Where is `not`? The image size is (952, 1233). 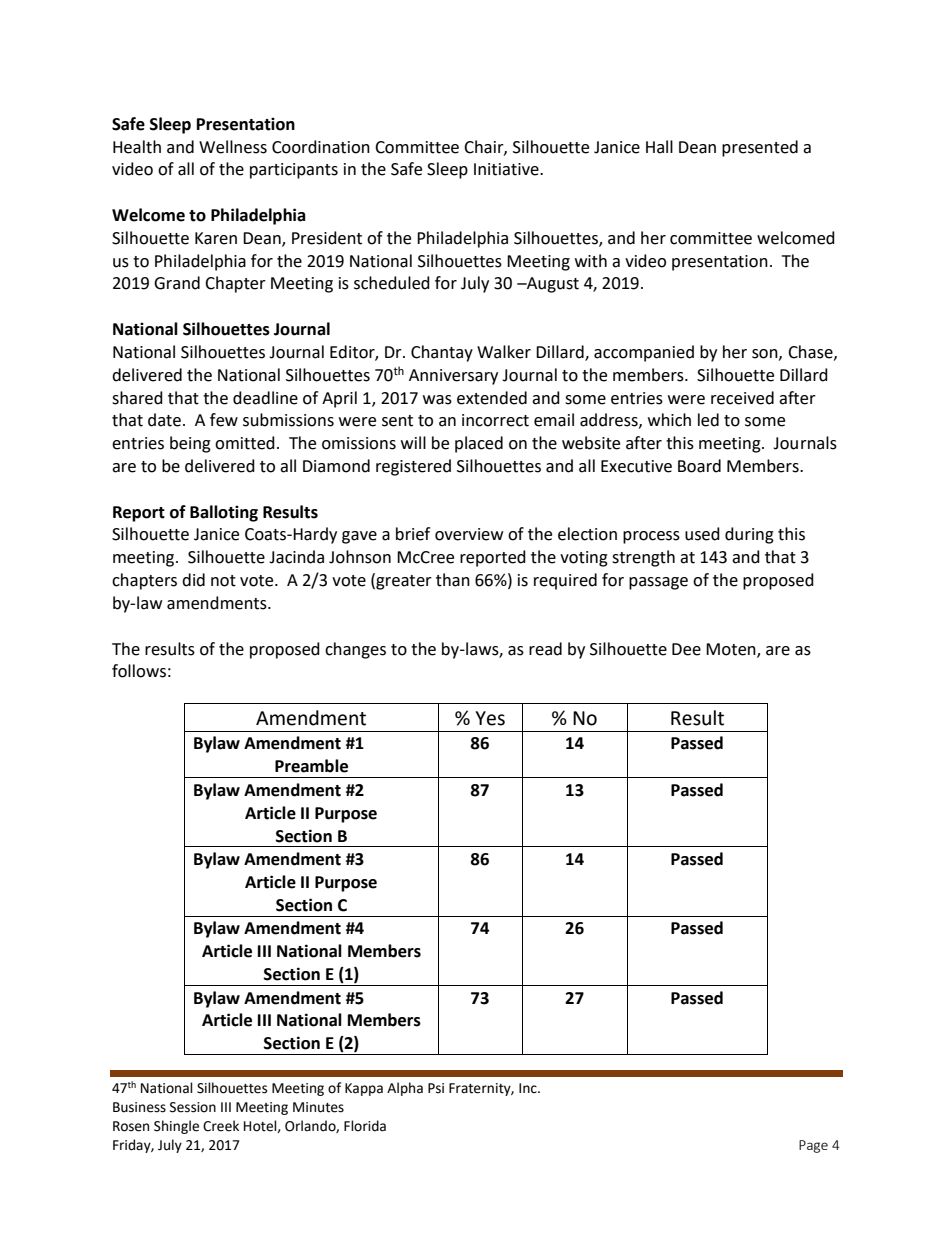 not is located at coordinates (223, 581).
